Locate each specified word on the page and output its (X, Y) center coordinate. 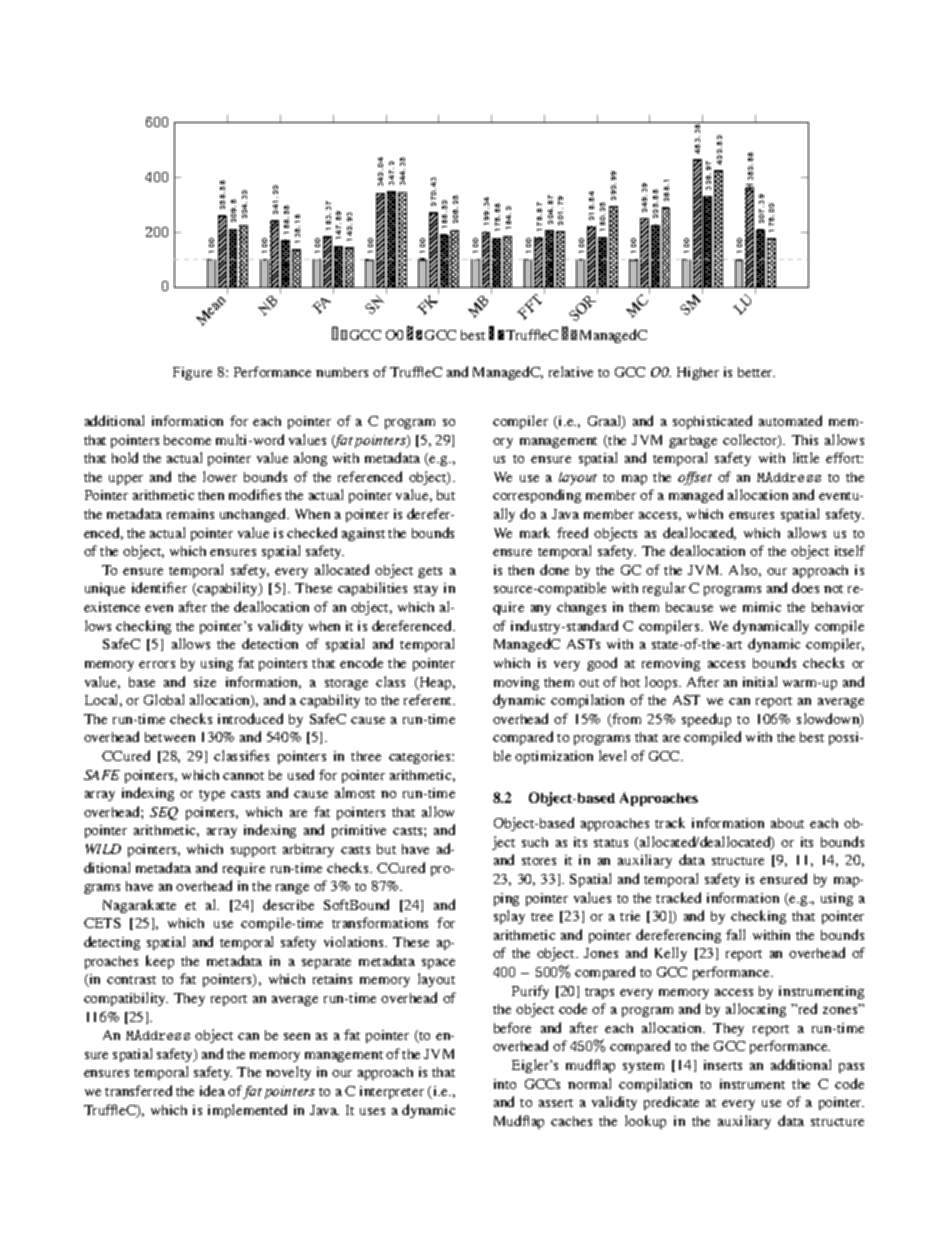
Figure (192, 373)
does (805, 587)
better (756, 372)
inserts (723, 1065)
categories (421, 757)
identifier (159, 587)
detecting (112, 943)
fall (735, 934)
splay (509, 917)
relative (571, 371)
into (505, 1084)
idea (212, 1090)
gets (430, 572)
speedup (706, 720)
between (170, 737)
